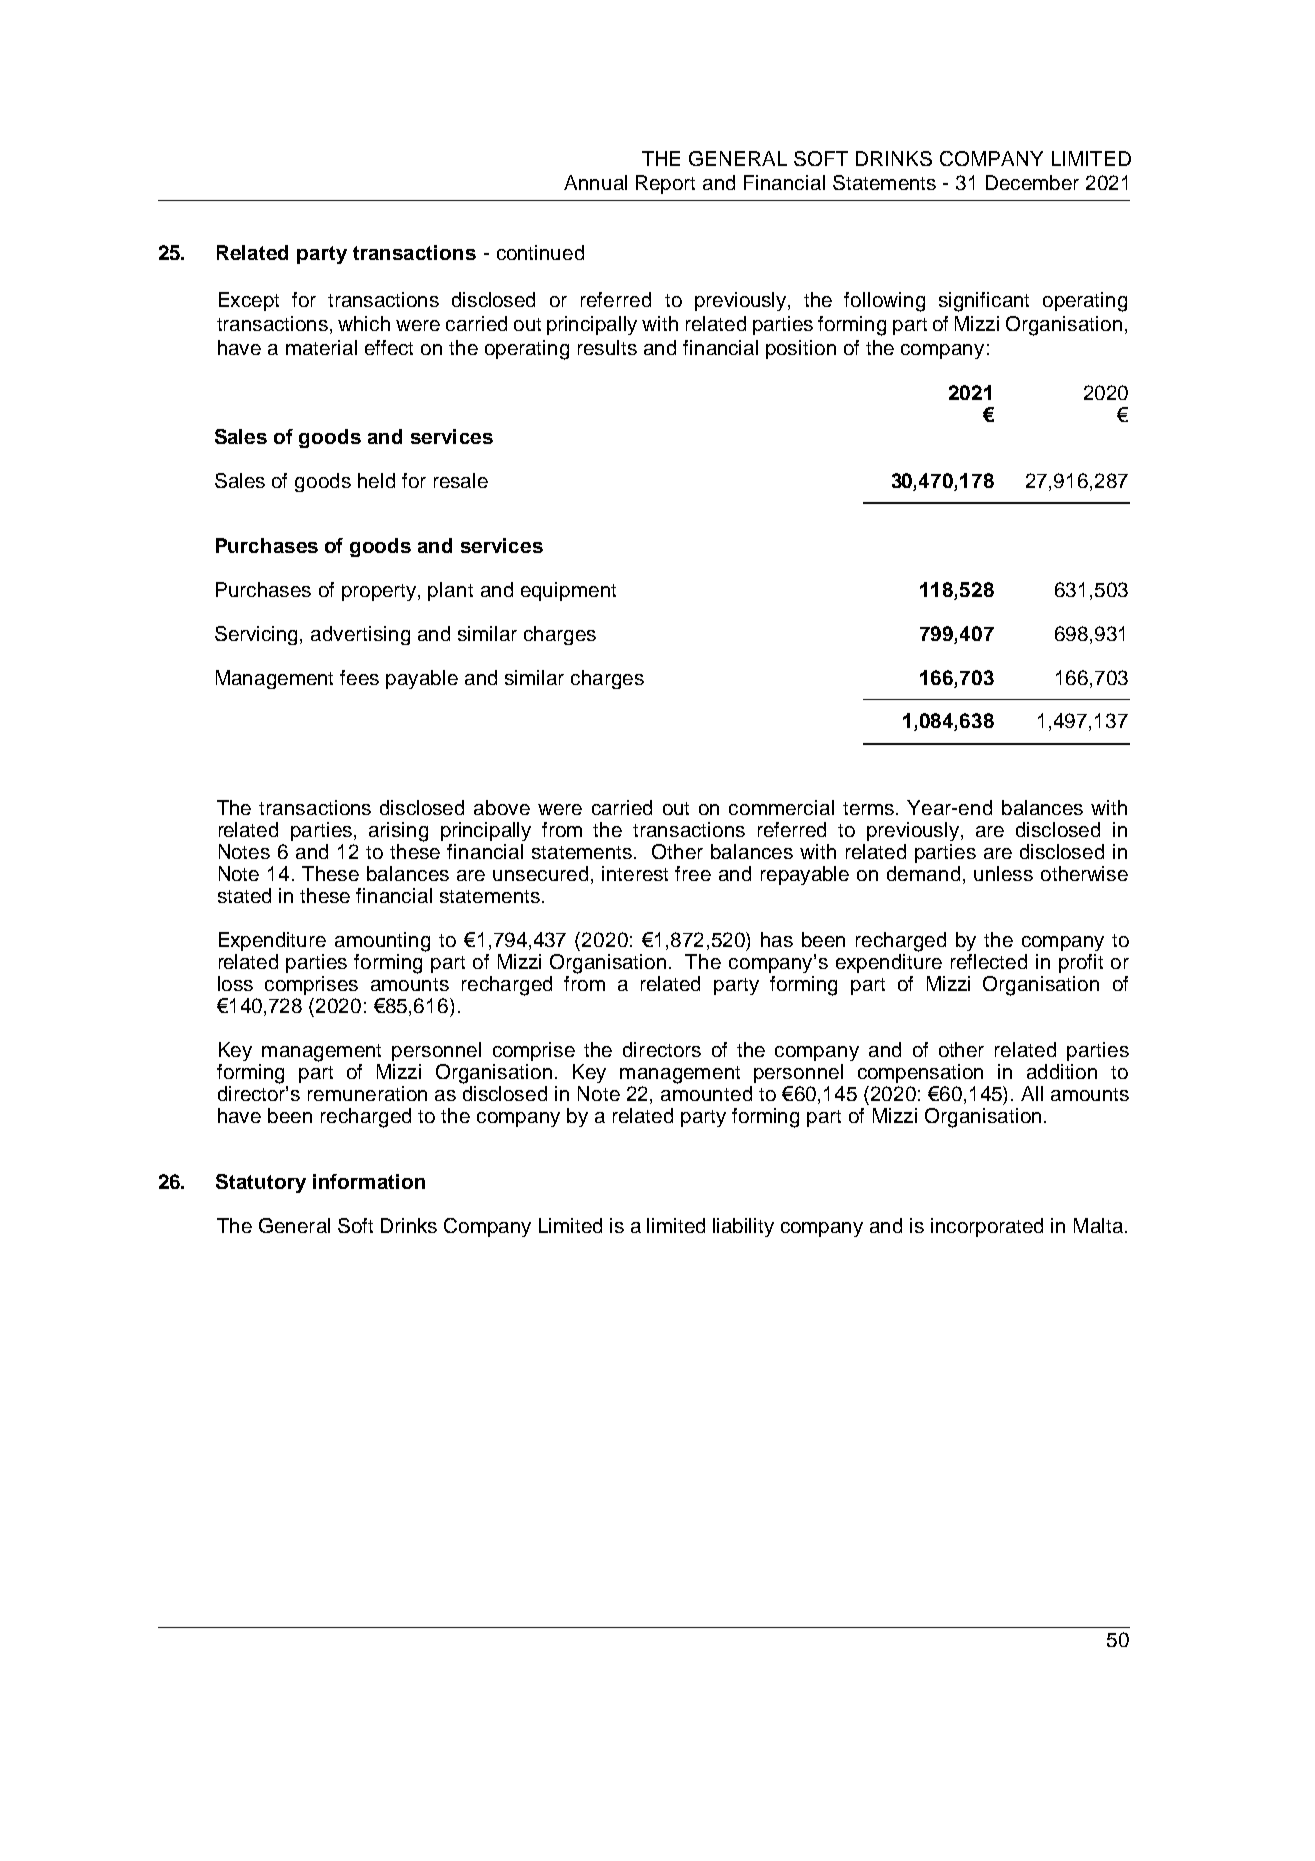  I want to click on Report, so click(665, 184).
